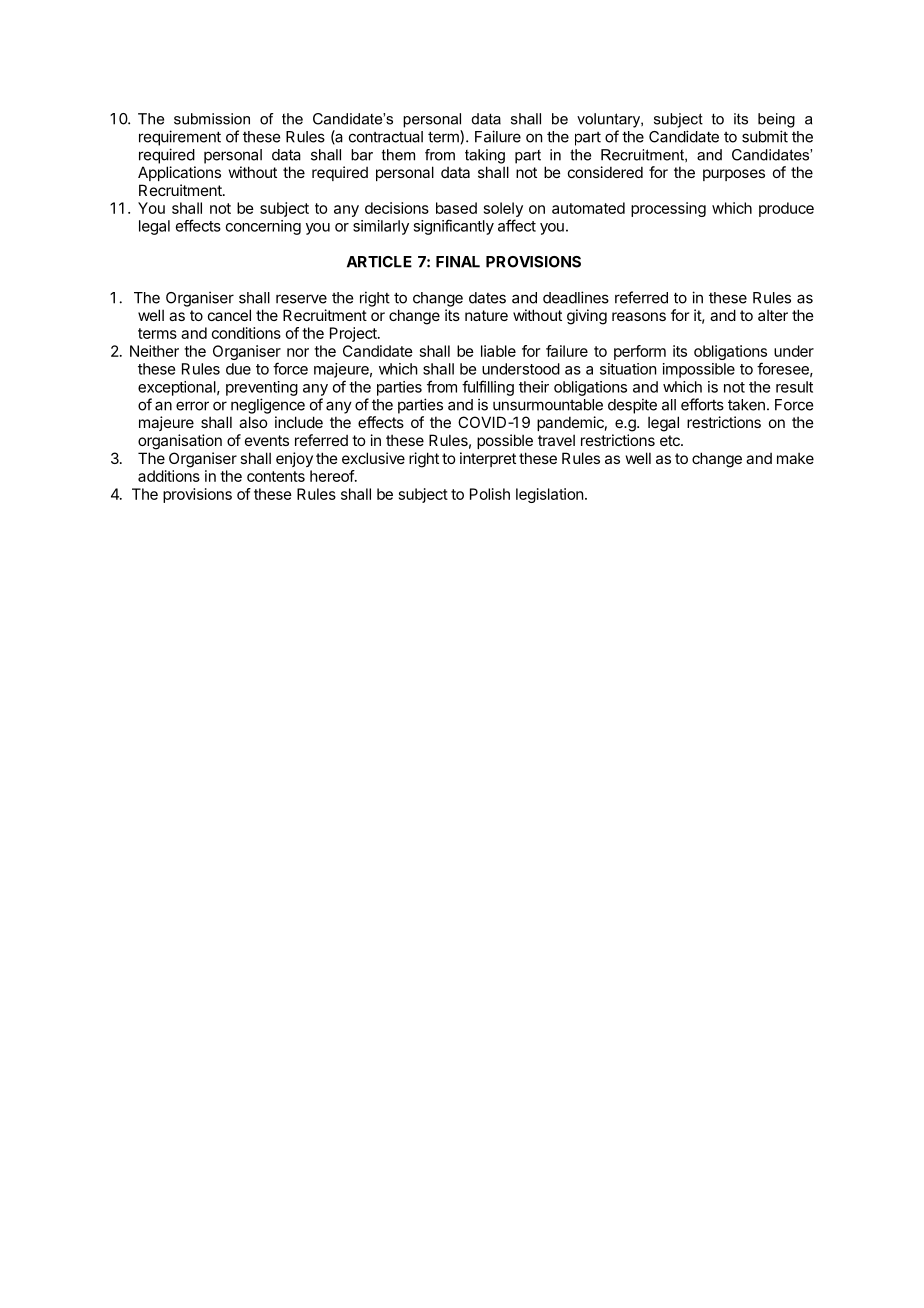 Image resolution: width=924 pixels, height=1308 pixels. Describe the element at coordinates (229, 315) in the screenshot. I see `cancel` at that location.
